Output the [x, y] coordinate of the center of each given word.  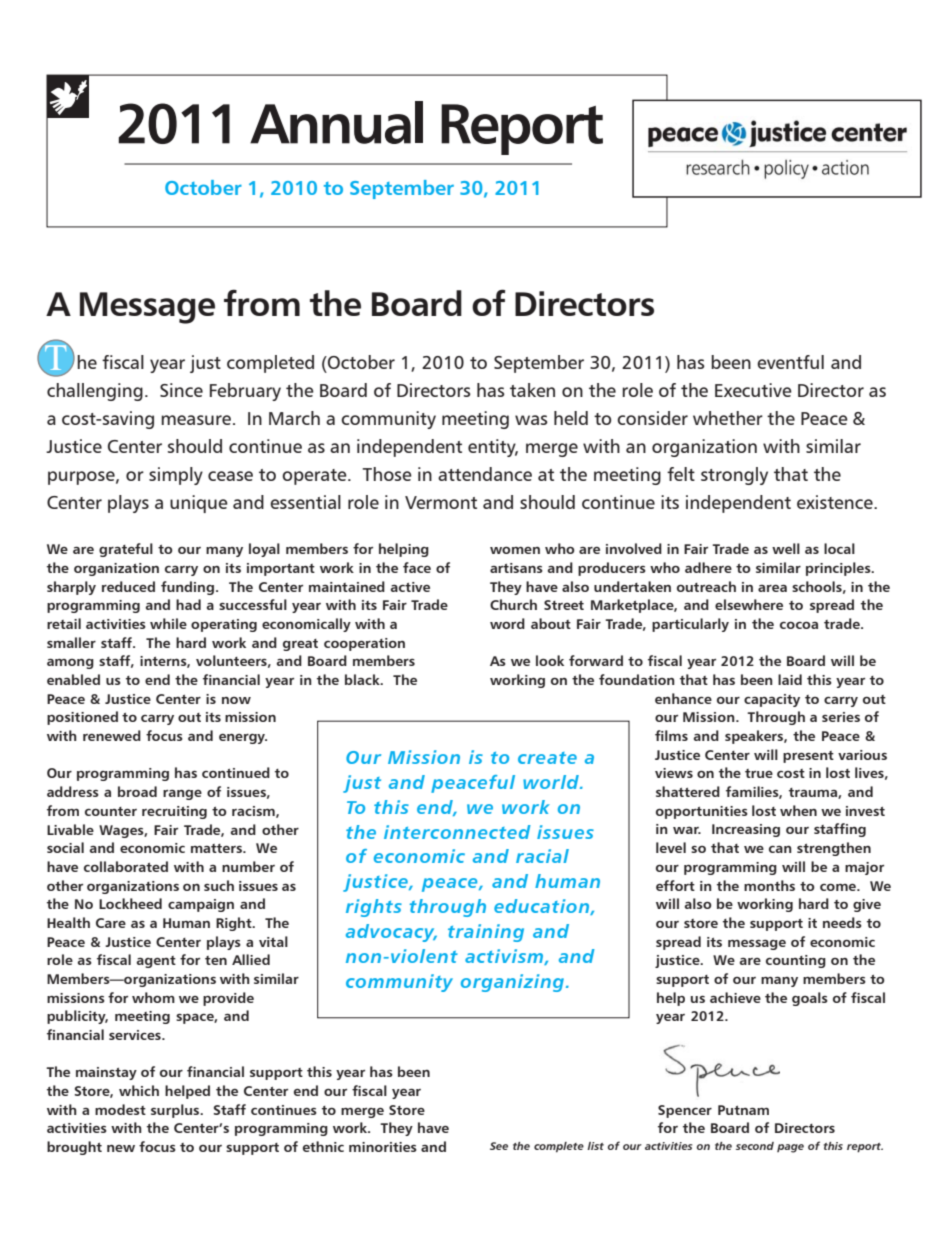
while [168, 623]
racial [542, 856]
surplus [176, 1111]
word [507, 623]
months [769, 885]
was [531, 420]
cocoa [799, 625]
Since [181, 390]
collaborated [126, 866]
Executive [753, 390]
